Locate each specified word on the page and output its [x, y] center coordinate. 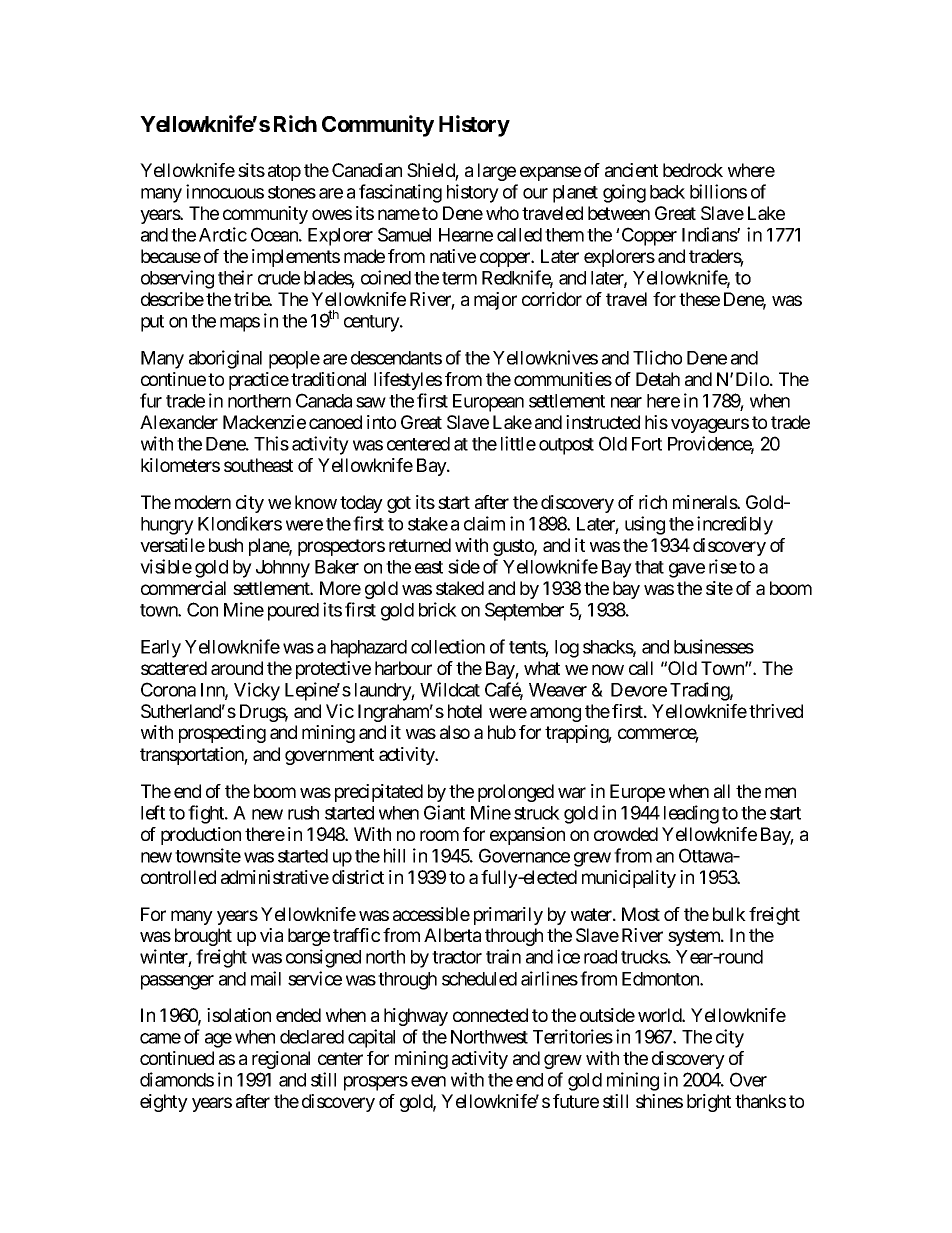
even [428, 1081]
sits [251, 170]
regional [281, 1060]
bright [709, 1103]
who [502, 213]
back [667, 192]
